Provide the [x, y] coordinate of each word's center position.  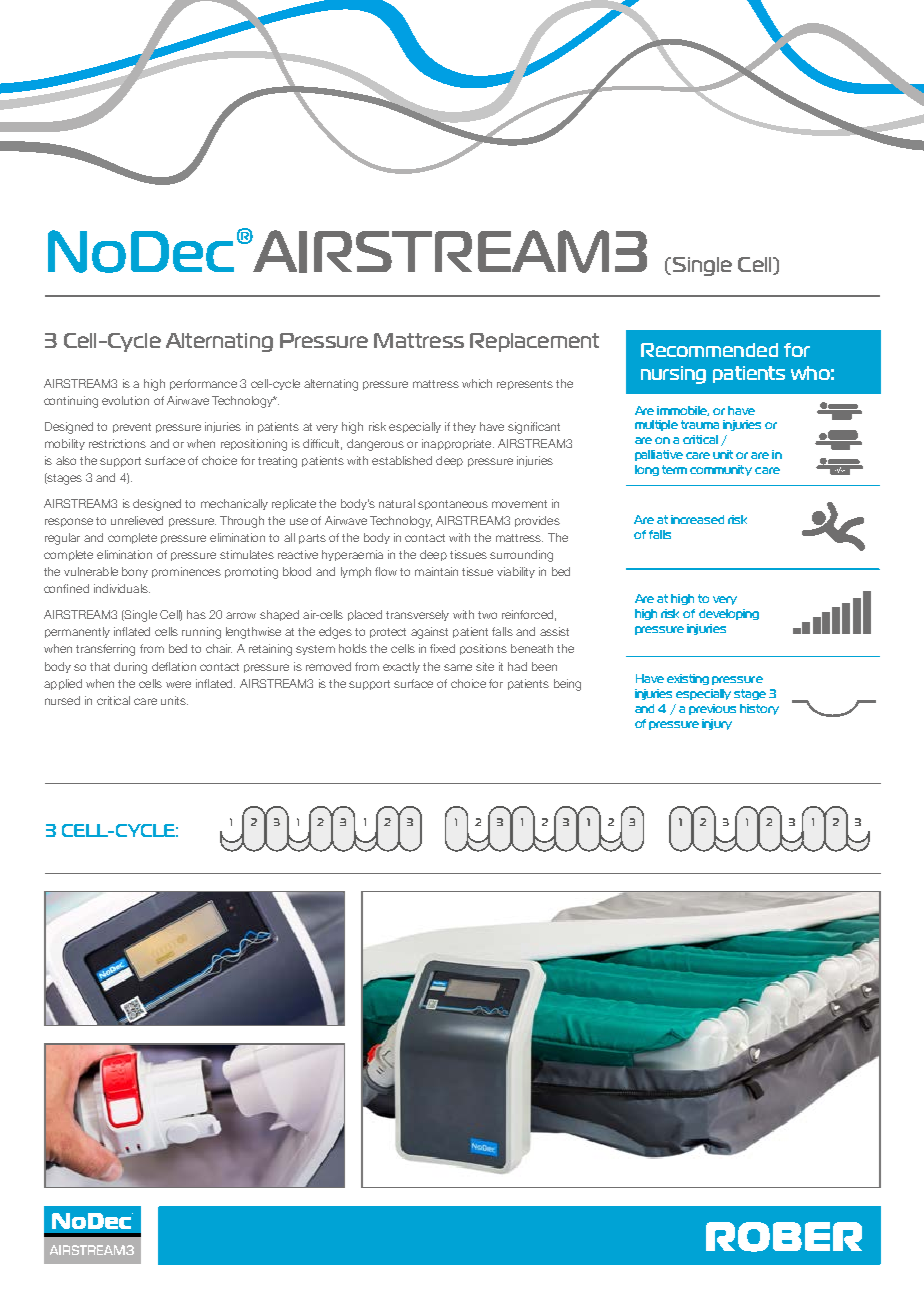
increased [697, 519]
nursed [62, 700]
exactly [401, 667]
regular [62, 539]
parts [312, 539]
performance [203, 384]
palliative [659, 455]
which [477, 383]
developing [729, 614]
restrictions [117, 443]
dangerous [375, 445]
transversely [417, 615]
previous [712, 709]
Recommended [709, 350]
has [196, 614]
